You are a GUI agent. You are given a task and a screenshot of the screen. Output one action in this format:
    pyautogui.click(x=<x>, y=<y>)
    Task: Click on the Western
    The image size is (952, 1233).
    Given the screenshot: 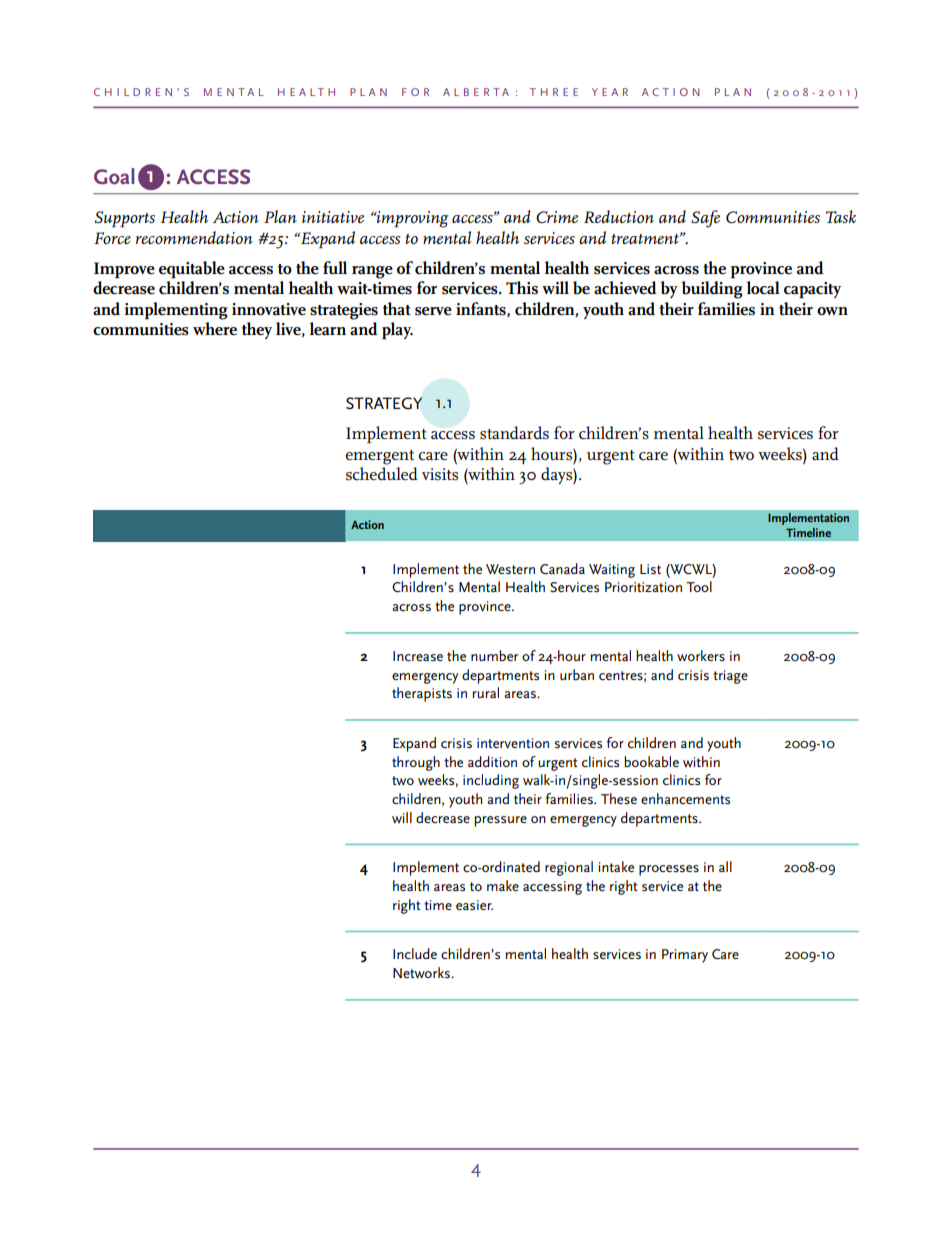 What is the action you would take?
    pyautogui.click(x=510, y=569)
